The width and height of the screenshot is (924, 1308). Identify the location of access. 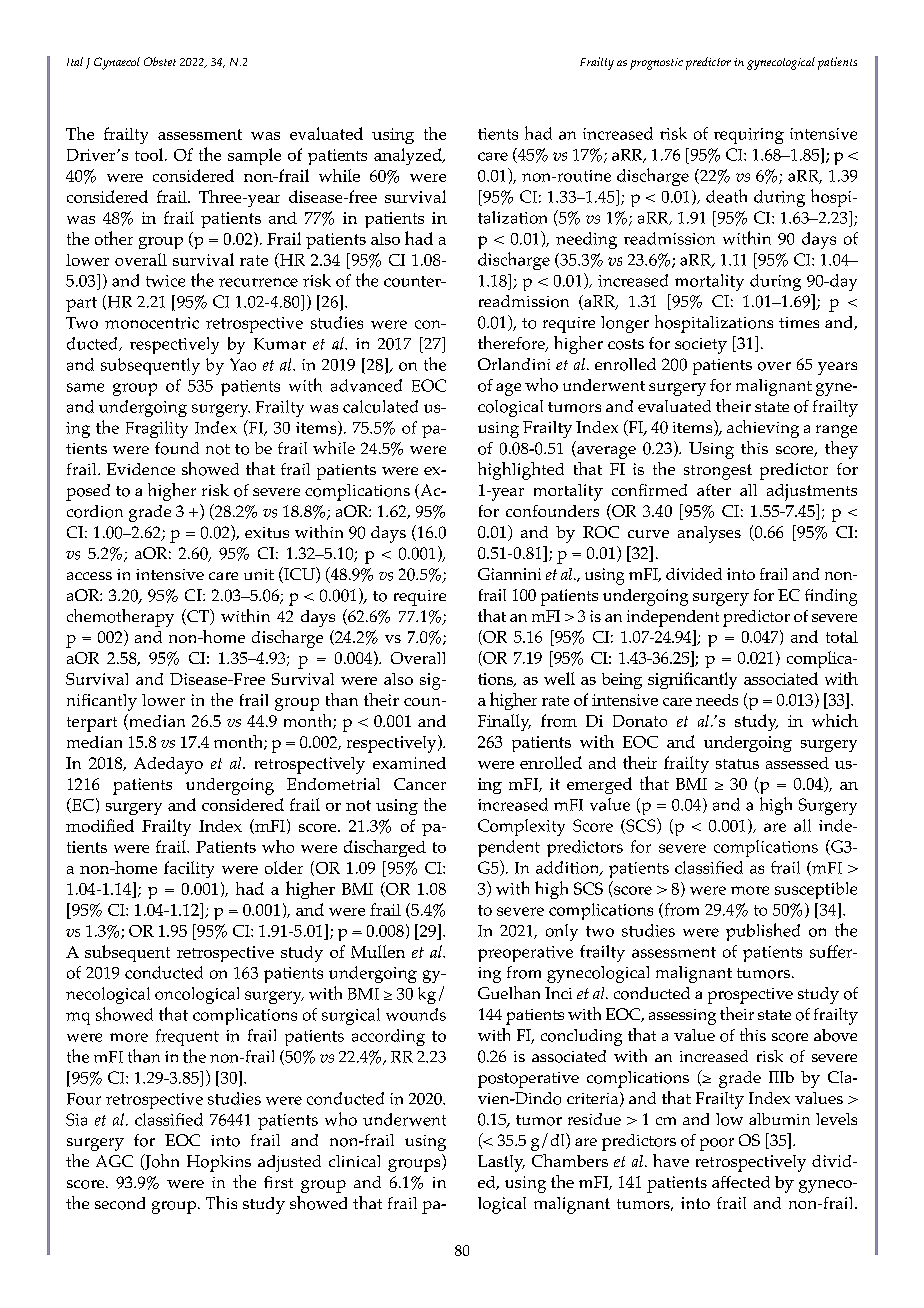
(89, 576).
